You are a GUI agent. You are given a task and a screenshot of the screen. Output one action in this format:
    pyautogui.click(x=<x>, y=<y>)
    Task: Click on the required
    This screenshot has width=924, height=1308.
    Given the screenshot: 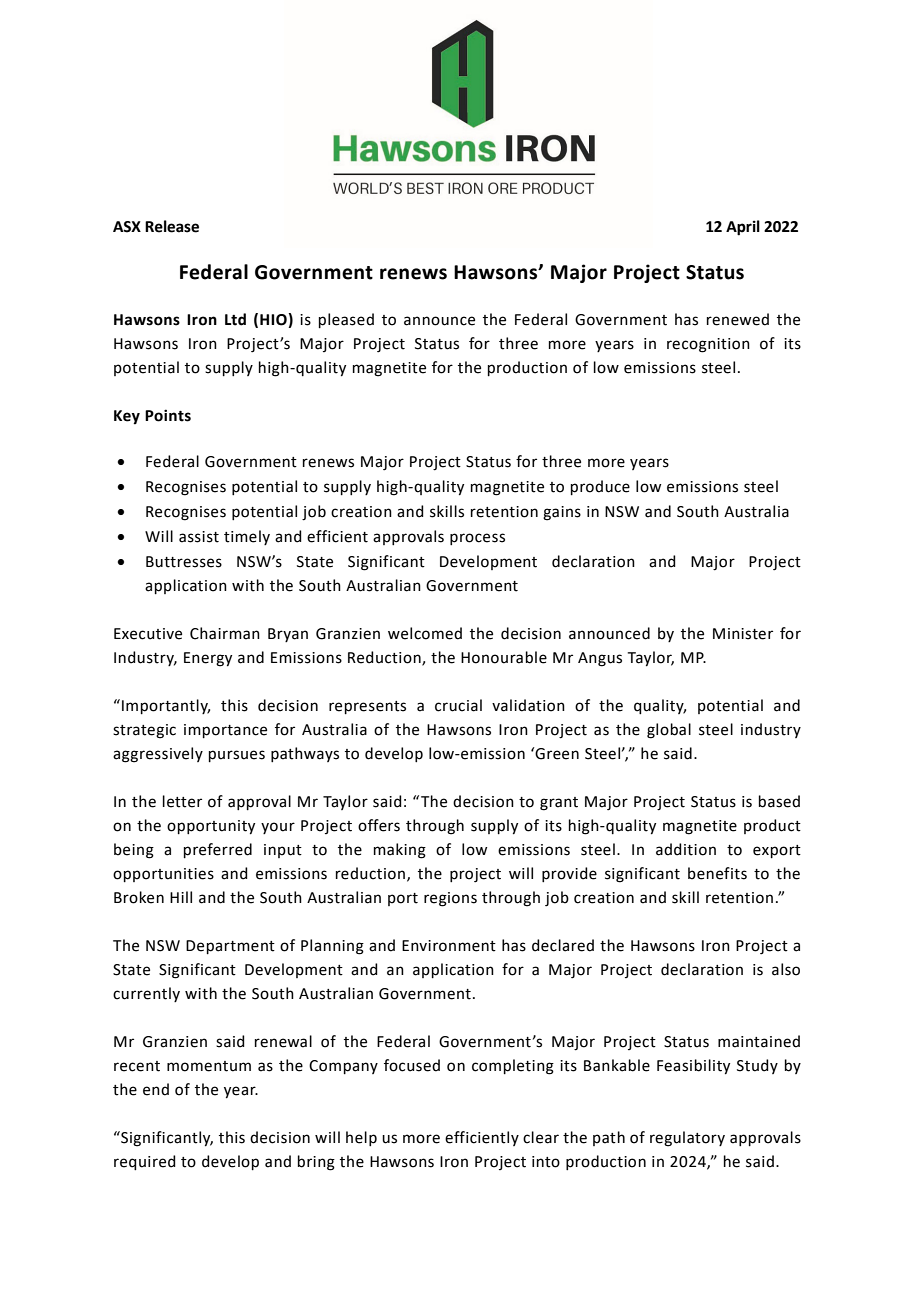 What is the action you would take?
    pyautogui.click(x=145, y=1162)
